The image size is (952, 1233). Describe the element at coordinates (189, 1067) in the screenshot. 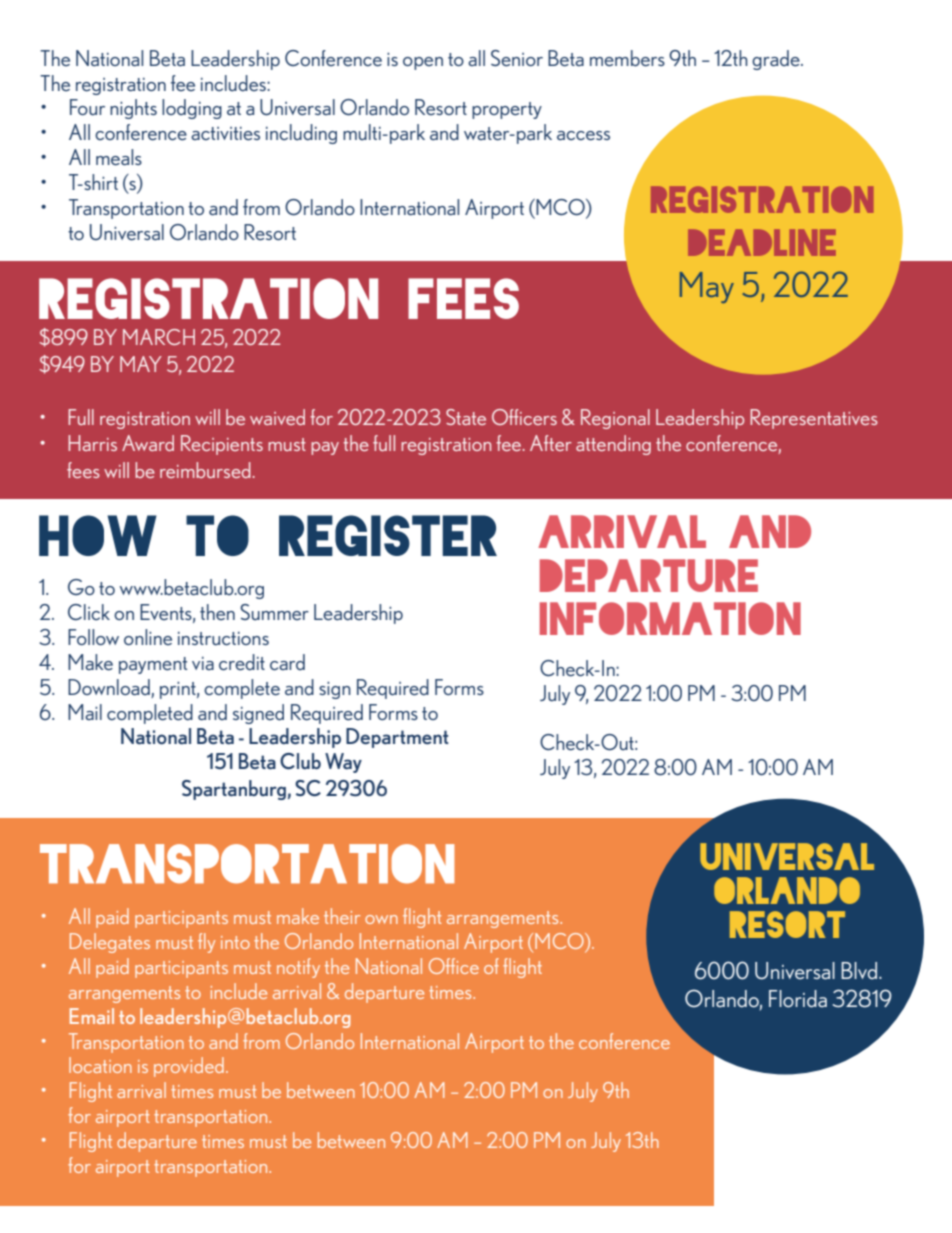

I see `provided` at that location.
